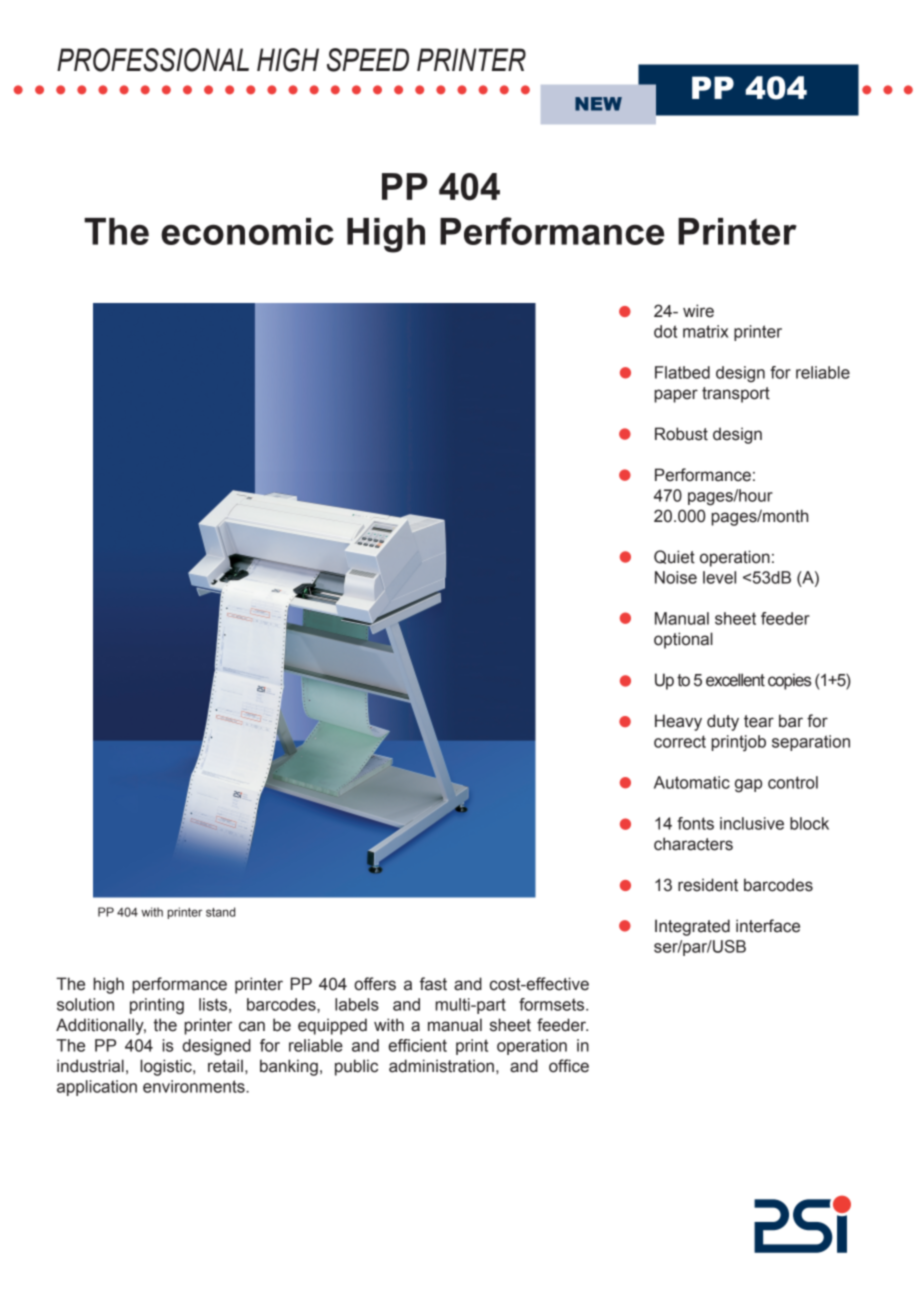  What do you see at coordinates (85, 1004) in the screenshot?
I see `solution` at bounding box center [85, 1004].
